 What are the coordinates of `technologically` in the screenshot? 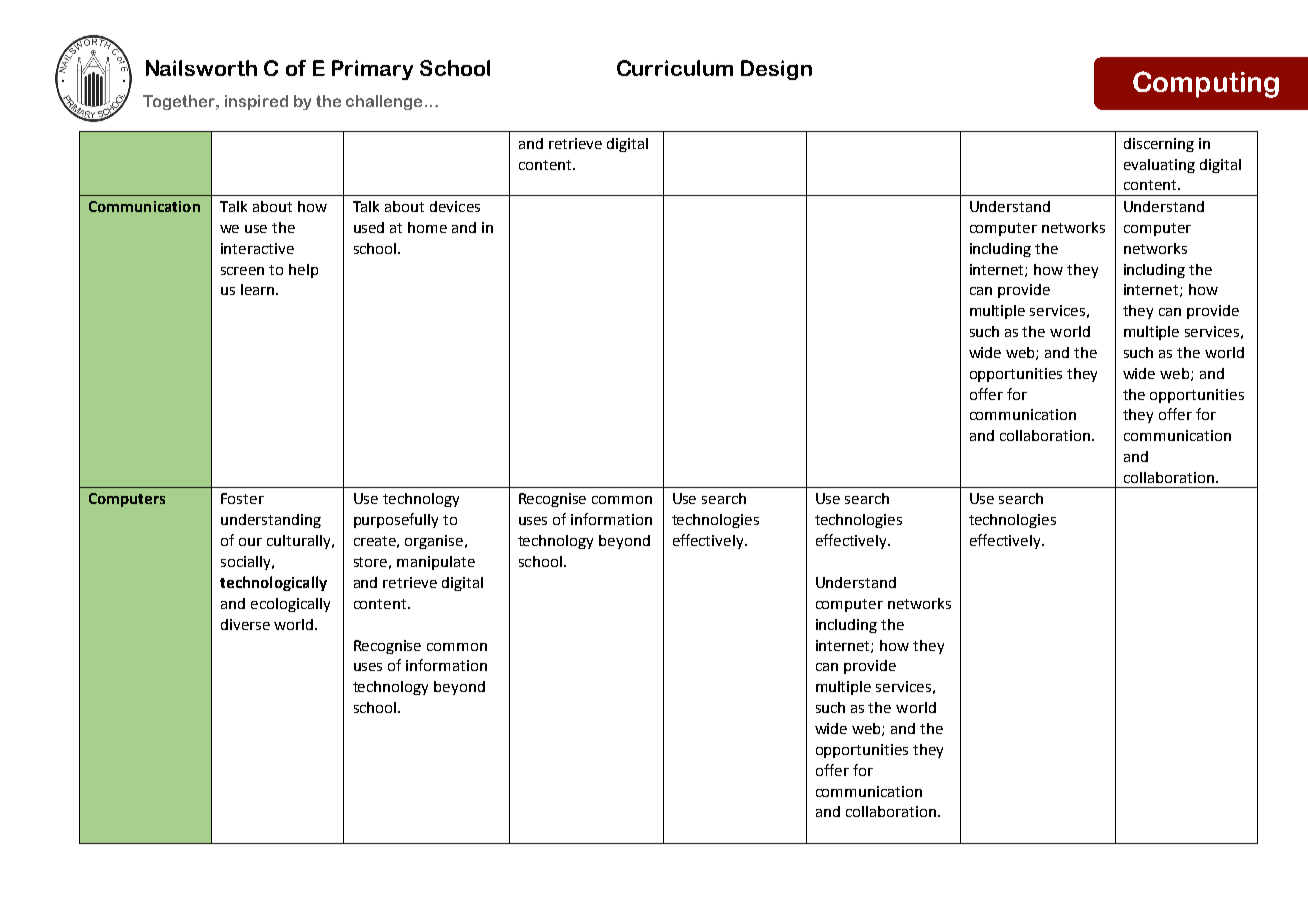 It's located at (273, 583).
